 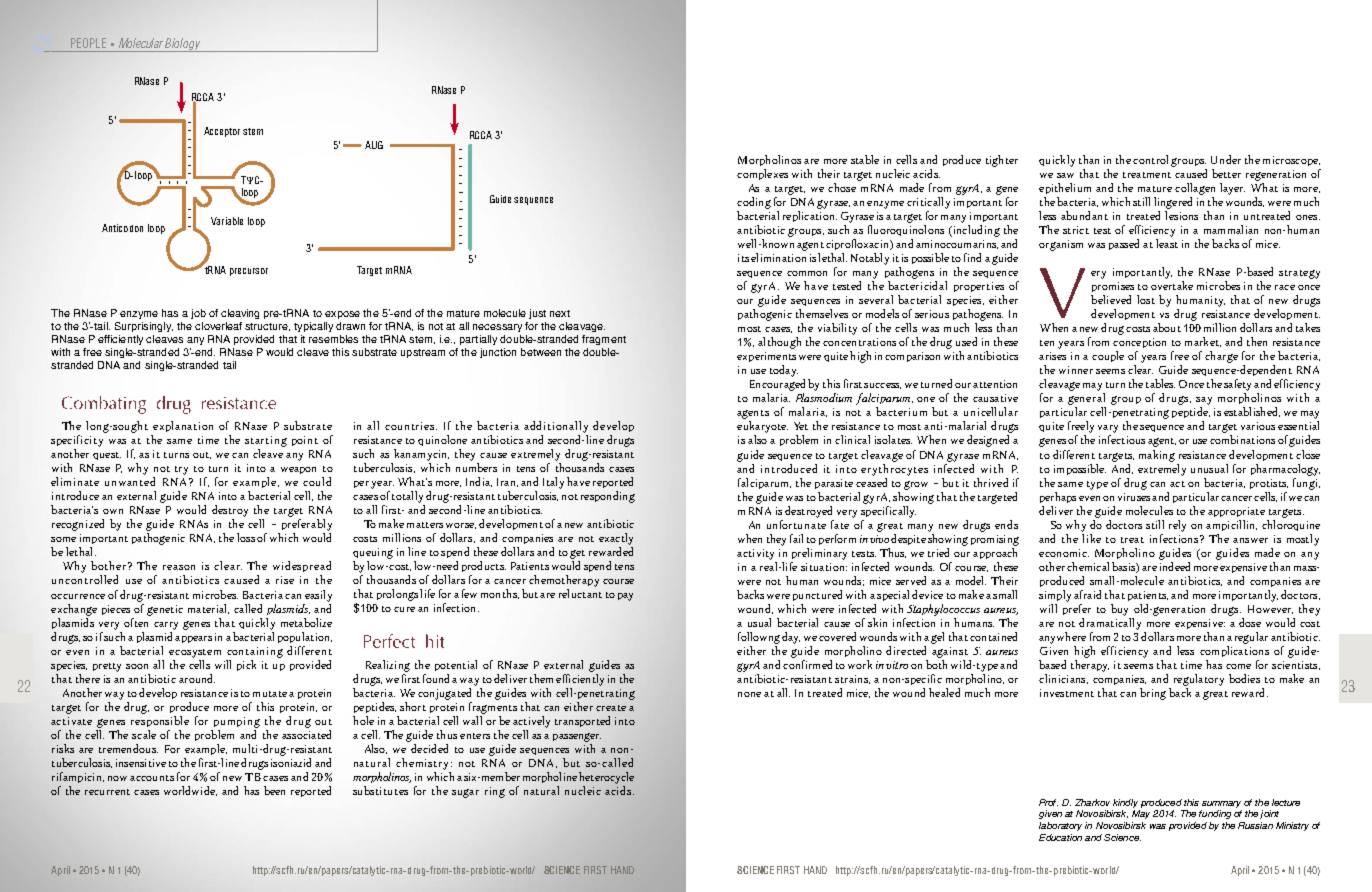 I want to click on unwanted, so click(x=130, y=481).
